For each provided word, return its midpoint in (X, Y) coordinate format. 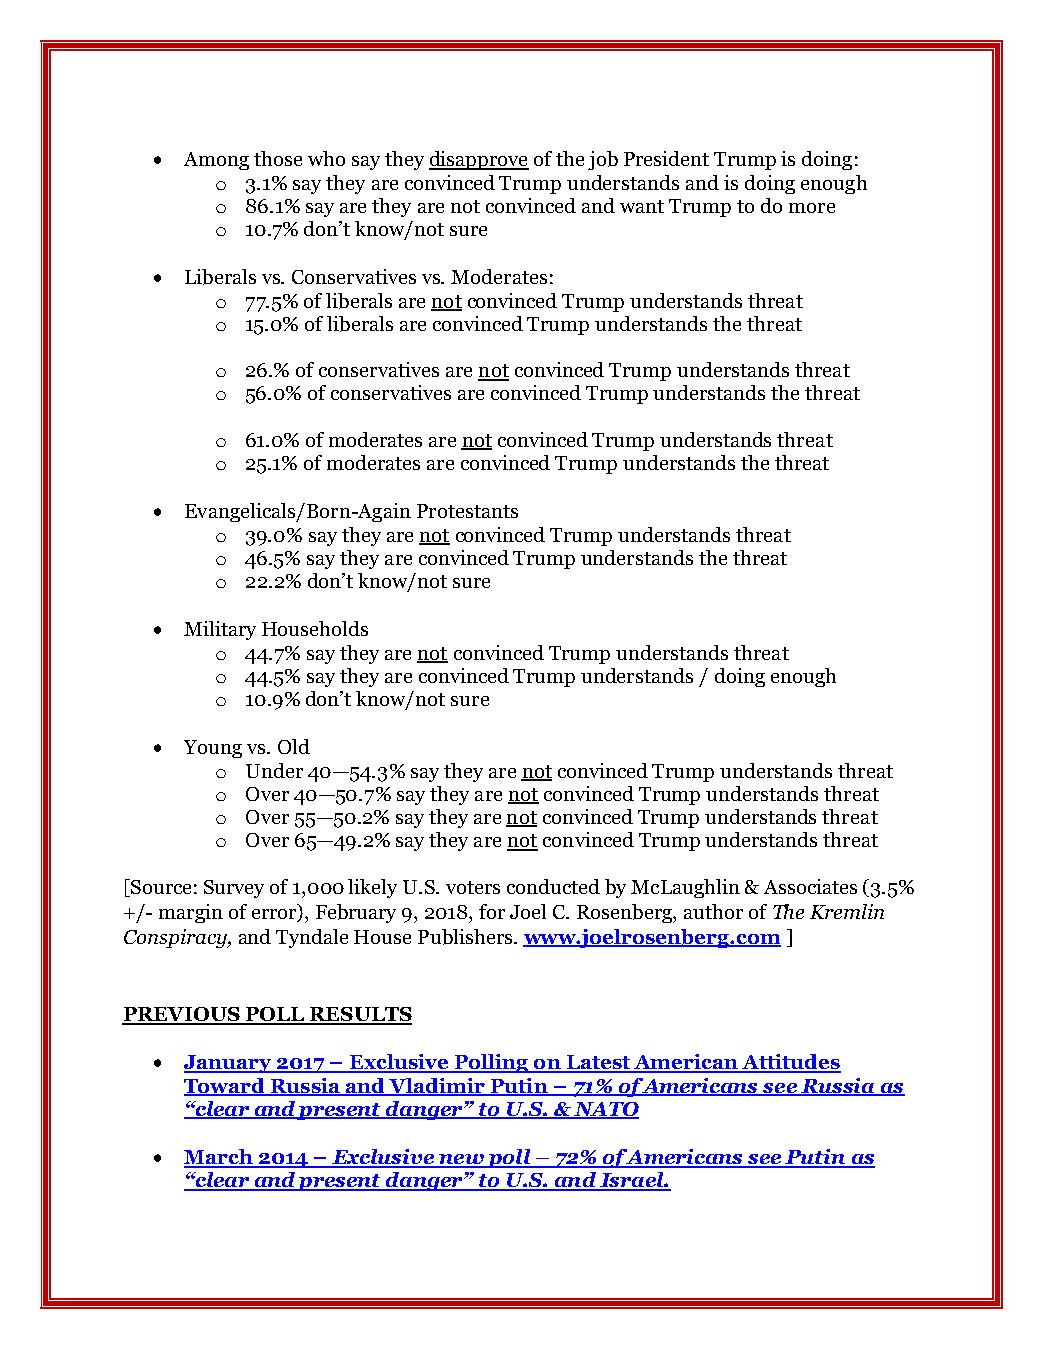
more (812, 208)
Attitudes (791, 1063)
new (461, 1160)
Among (216, 161)
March (219, 1158)
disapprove (479, 160)
